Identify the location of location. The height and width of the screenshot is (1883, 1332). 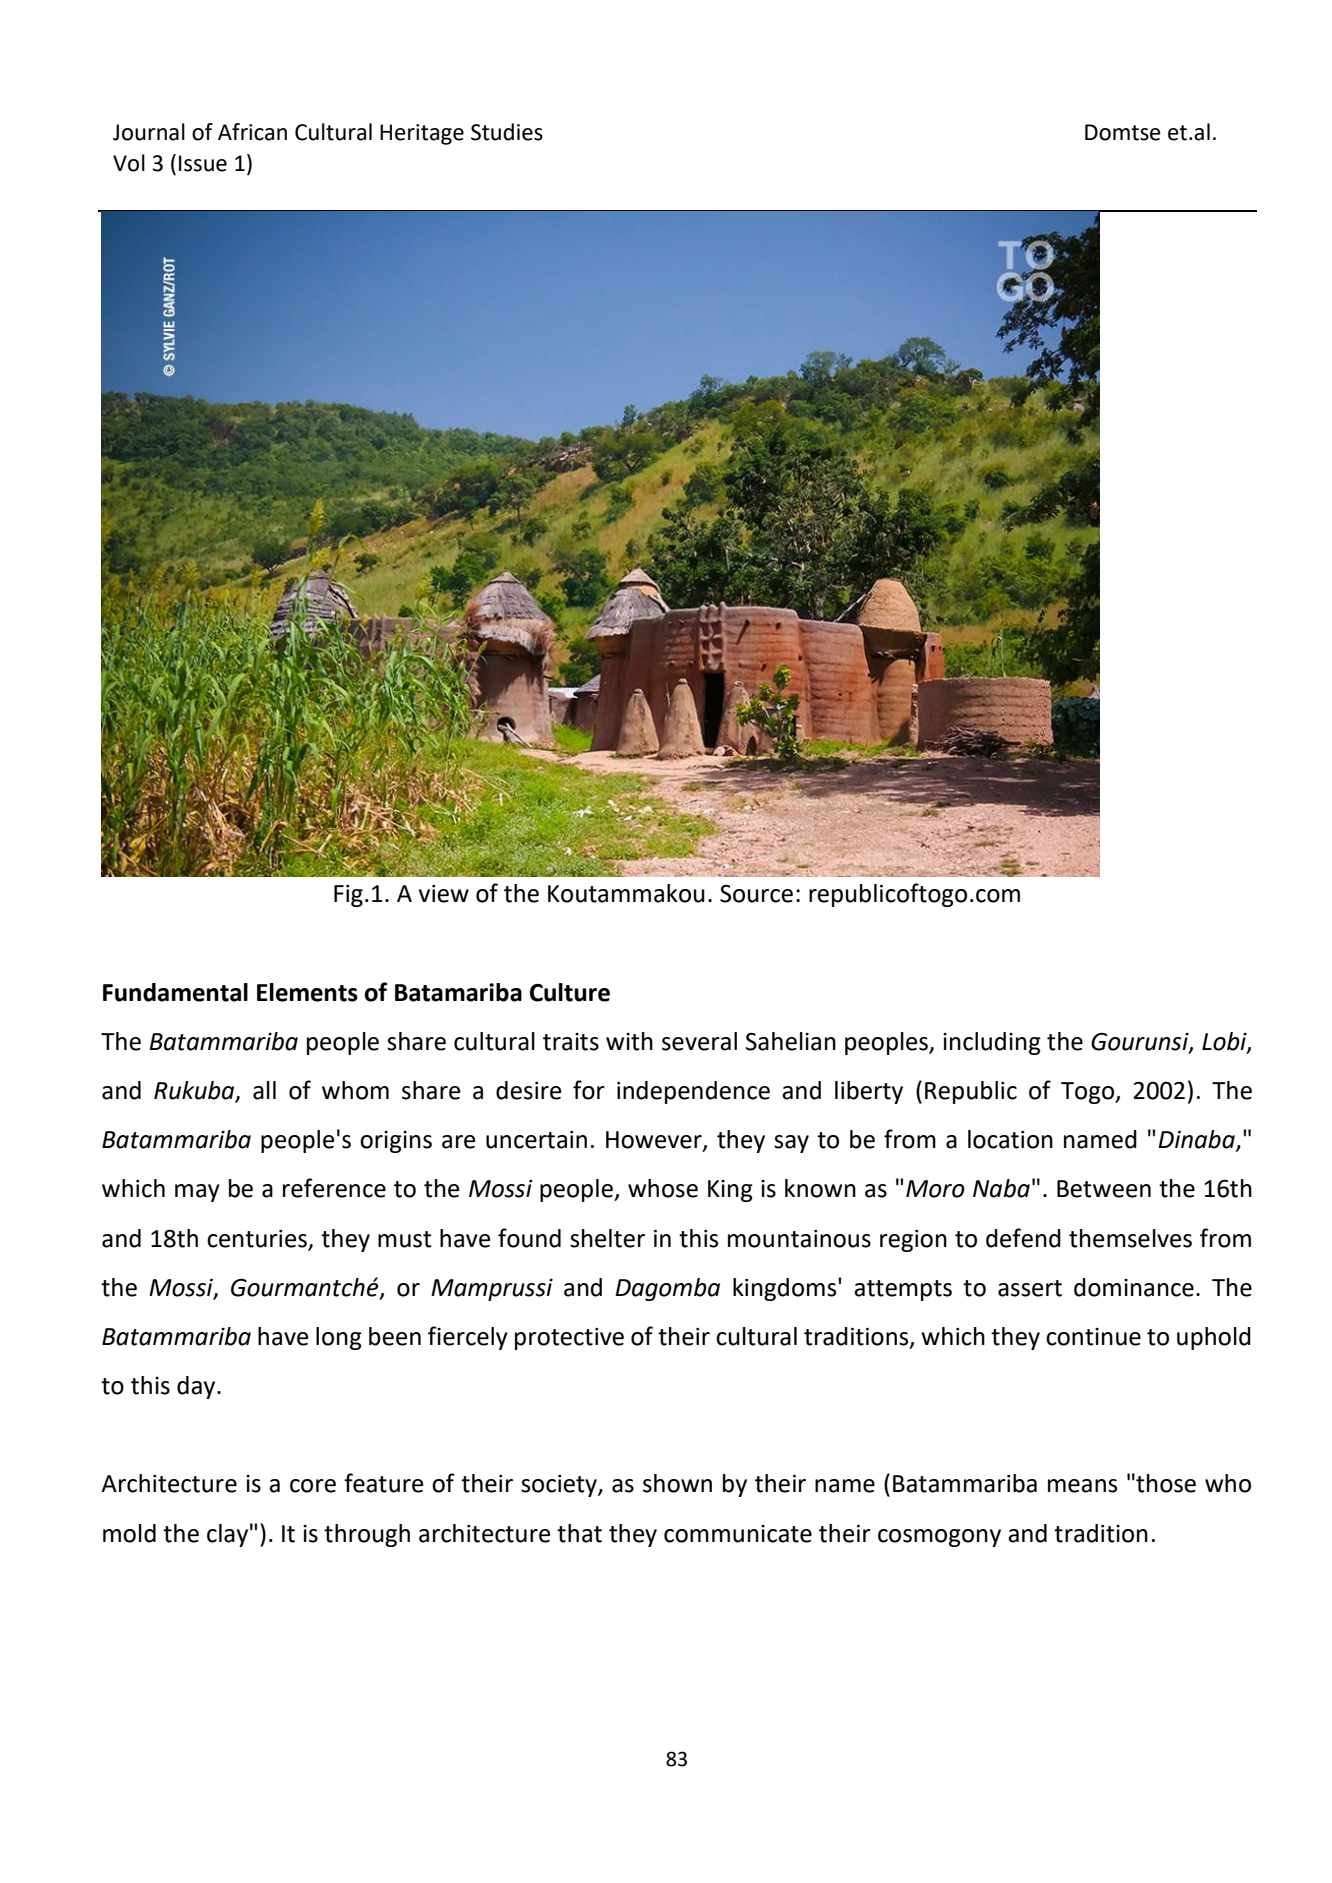
(1010, 1139).
